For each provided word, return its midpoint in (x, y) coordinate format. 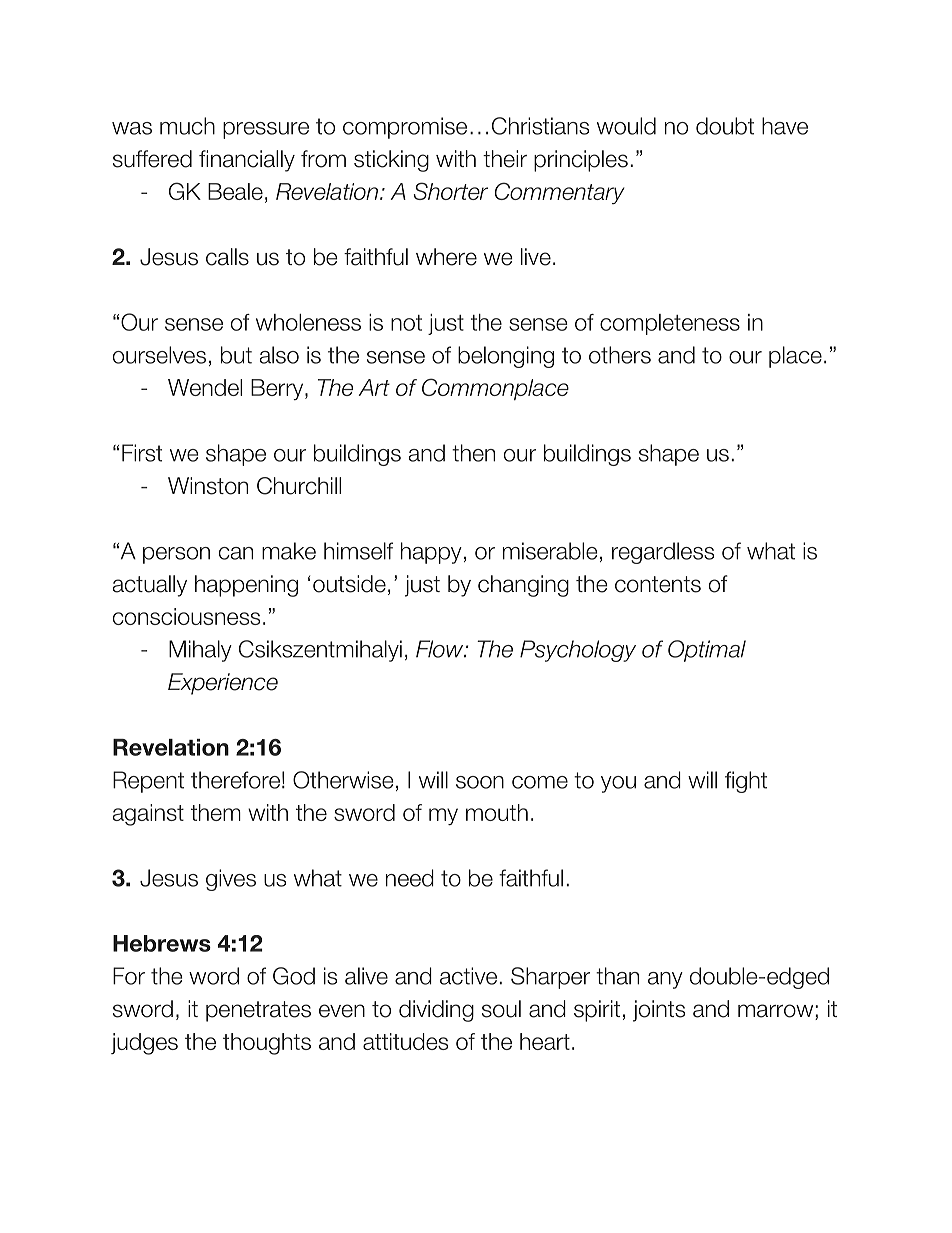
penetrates (258, 1011)
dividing (436, 1011)
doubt (725, 126)
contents (658, 584)
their (505, 159)
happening (246, 586)
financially (247, 161)
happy (431, 553)
